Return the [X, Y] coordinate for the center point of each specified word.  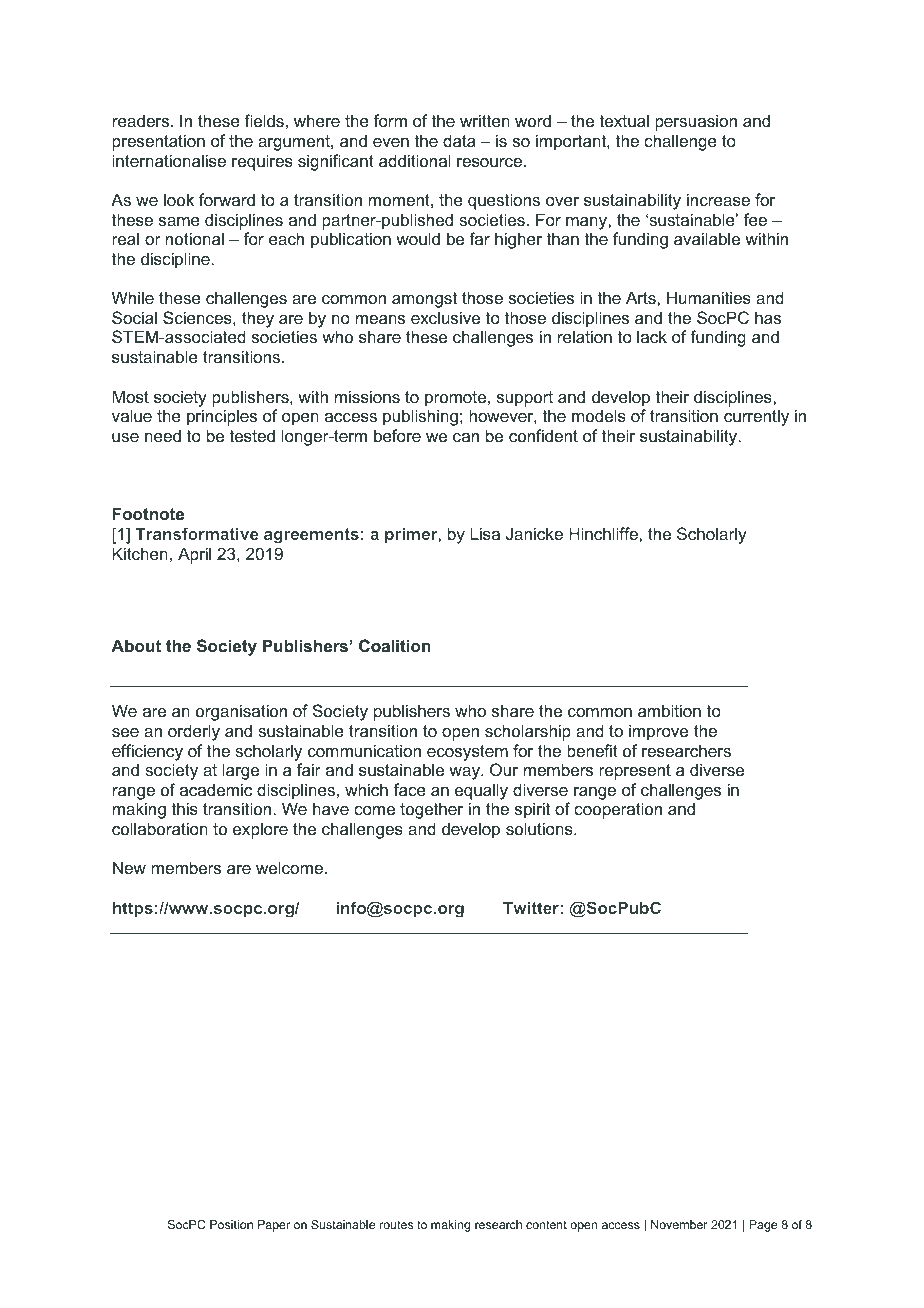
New [129, 867]
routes [396, 1224]
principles [222, 417]
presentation [158, 142]
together [431, 810]
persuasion [696, 122]
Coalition [395, 645]
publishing [420, 417]
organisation [241, 712]
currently [756, 417]
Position [231, 1224]
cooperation [618, 810]
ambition [669, 710]
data [459, 140]
